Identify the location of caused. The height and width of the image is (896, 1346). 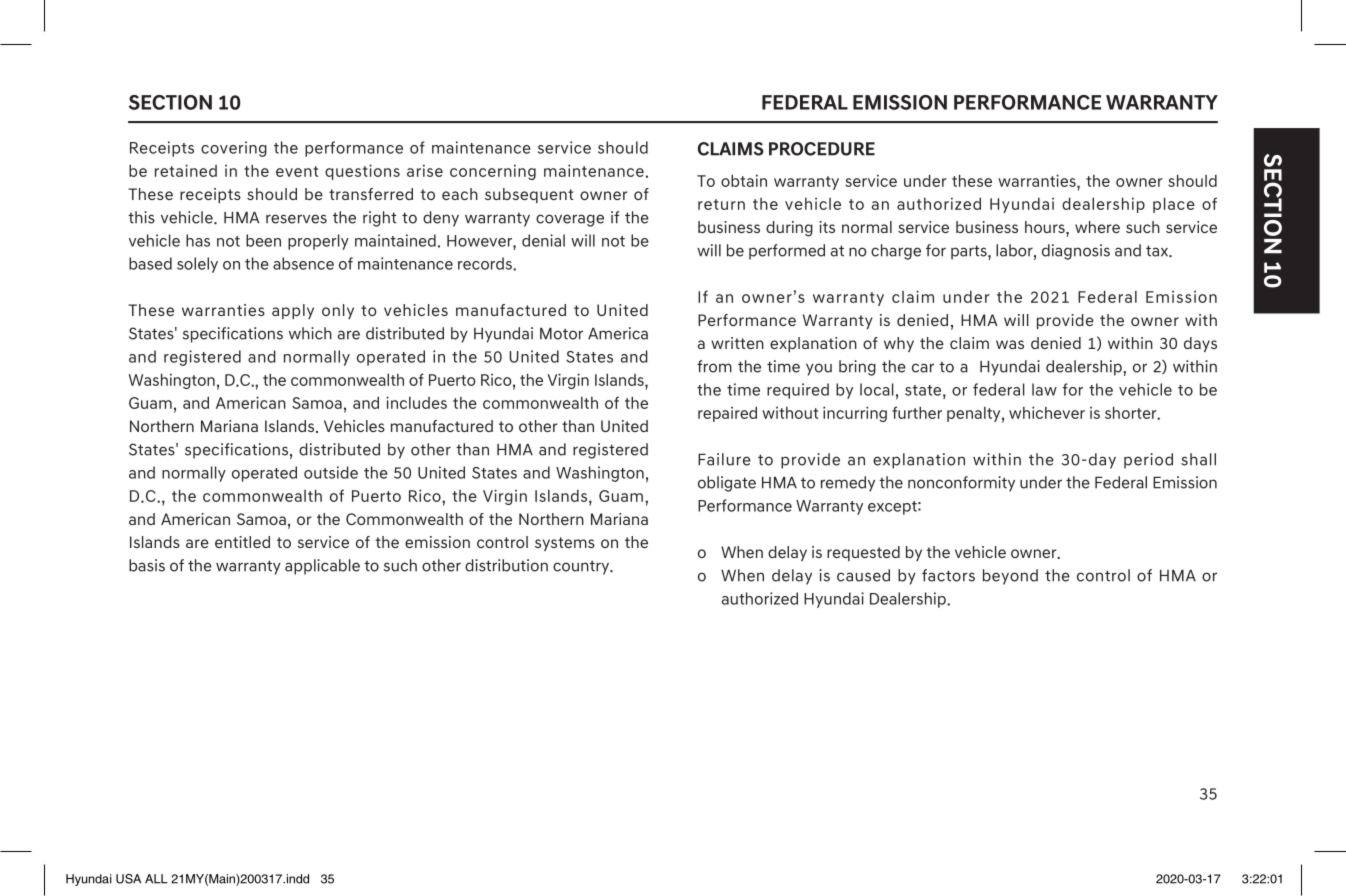
(863, 575).
